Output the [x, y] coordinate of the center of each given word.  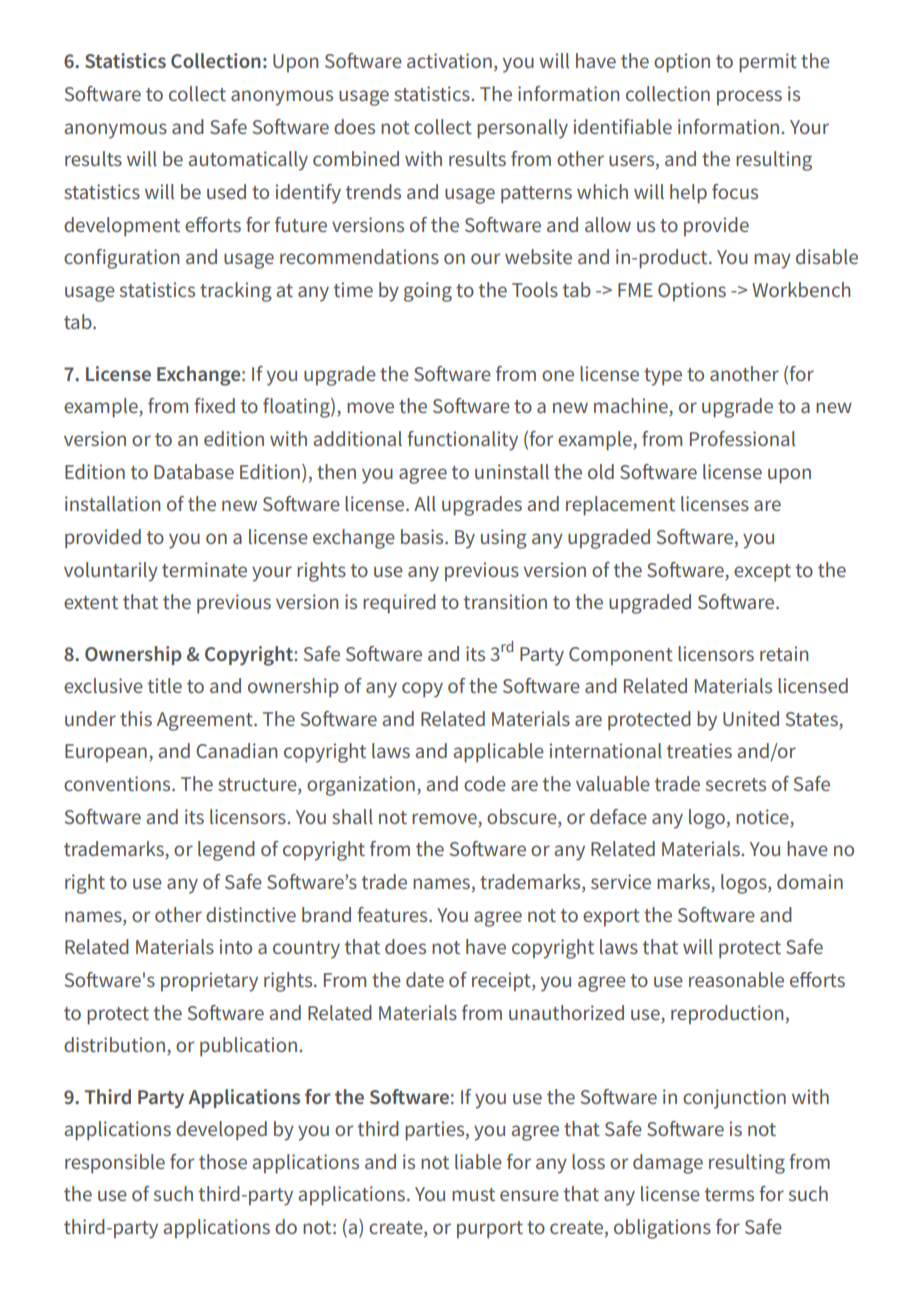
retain [784, 653]
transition [505, 601]
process [749, 98]
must [473, 1194]
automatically [248, 161]
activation [449, 60]
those [223, 1161]
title [165, 685]
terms [729, 1194]
